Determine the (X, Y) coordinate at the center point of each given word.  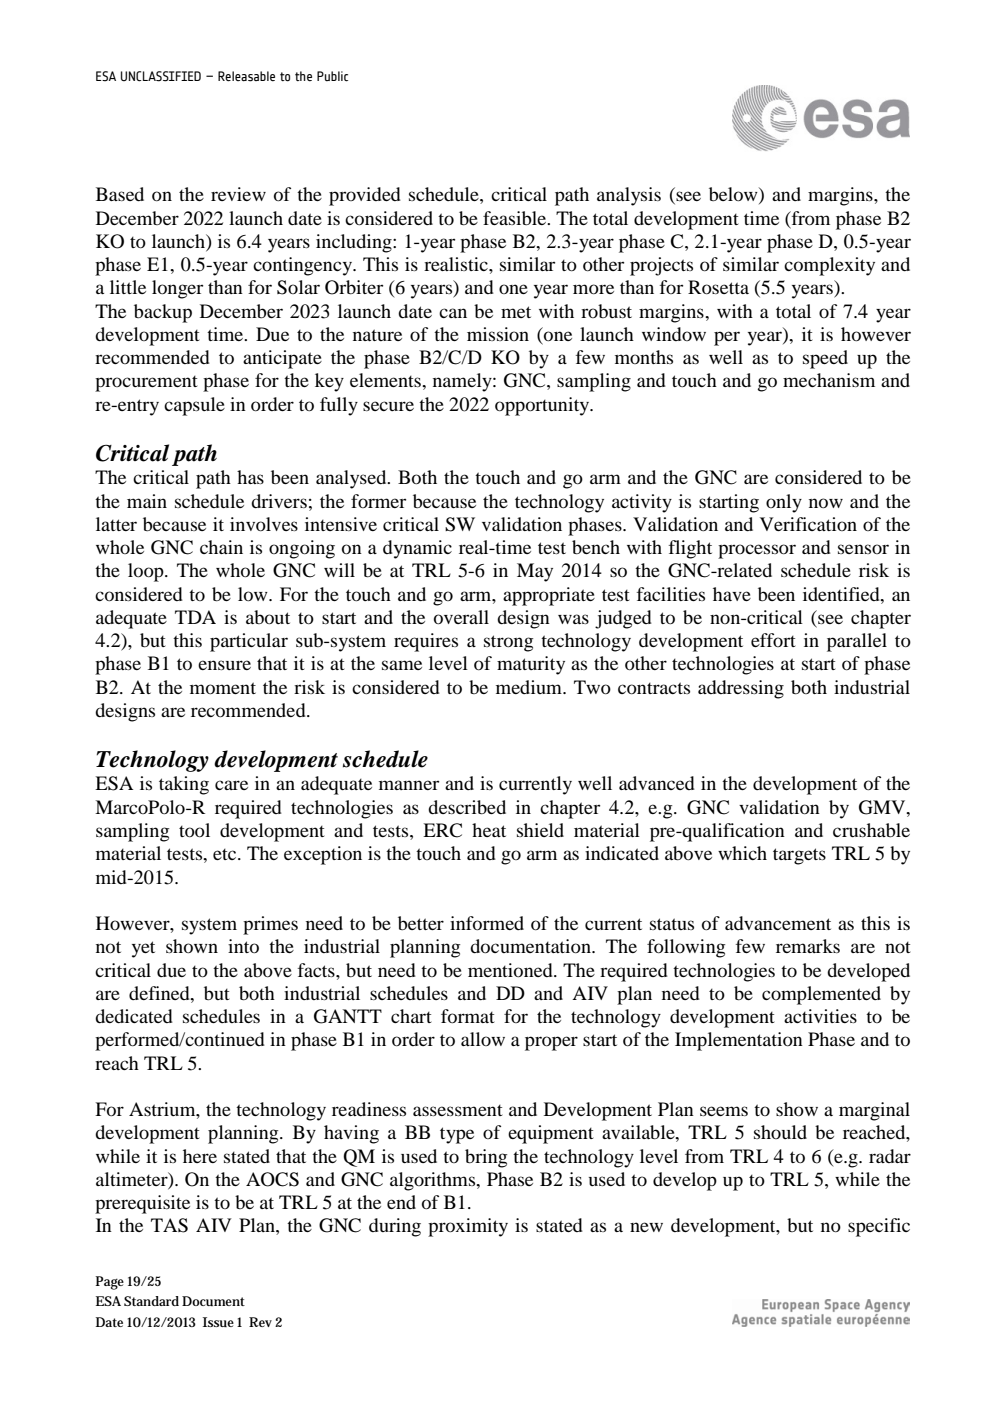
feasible (516, 218)
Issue (218, 1322)
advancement (778, 923)
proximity (468, 1227)
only (784, 503)
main (147, 501)
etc (226, 854)
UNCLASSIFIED (161, 76)
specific (879, 1227)
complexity (829, 266)
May (535, 572)
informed (487, 923)
